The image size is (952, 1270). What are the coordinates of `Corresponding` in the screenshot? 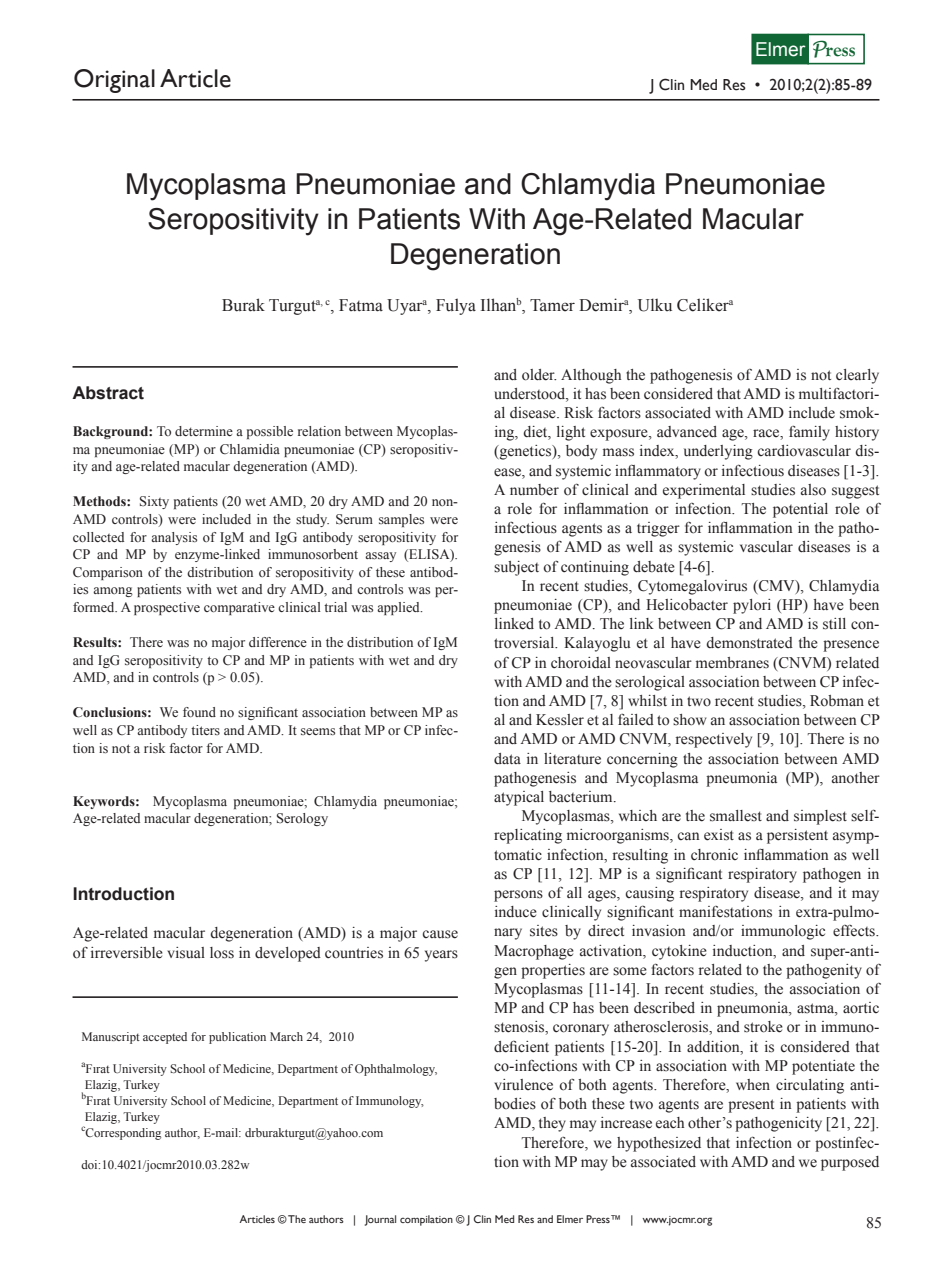 It's located at (122, 1133).
